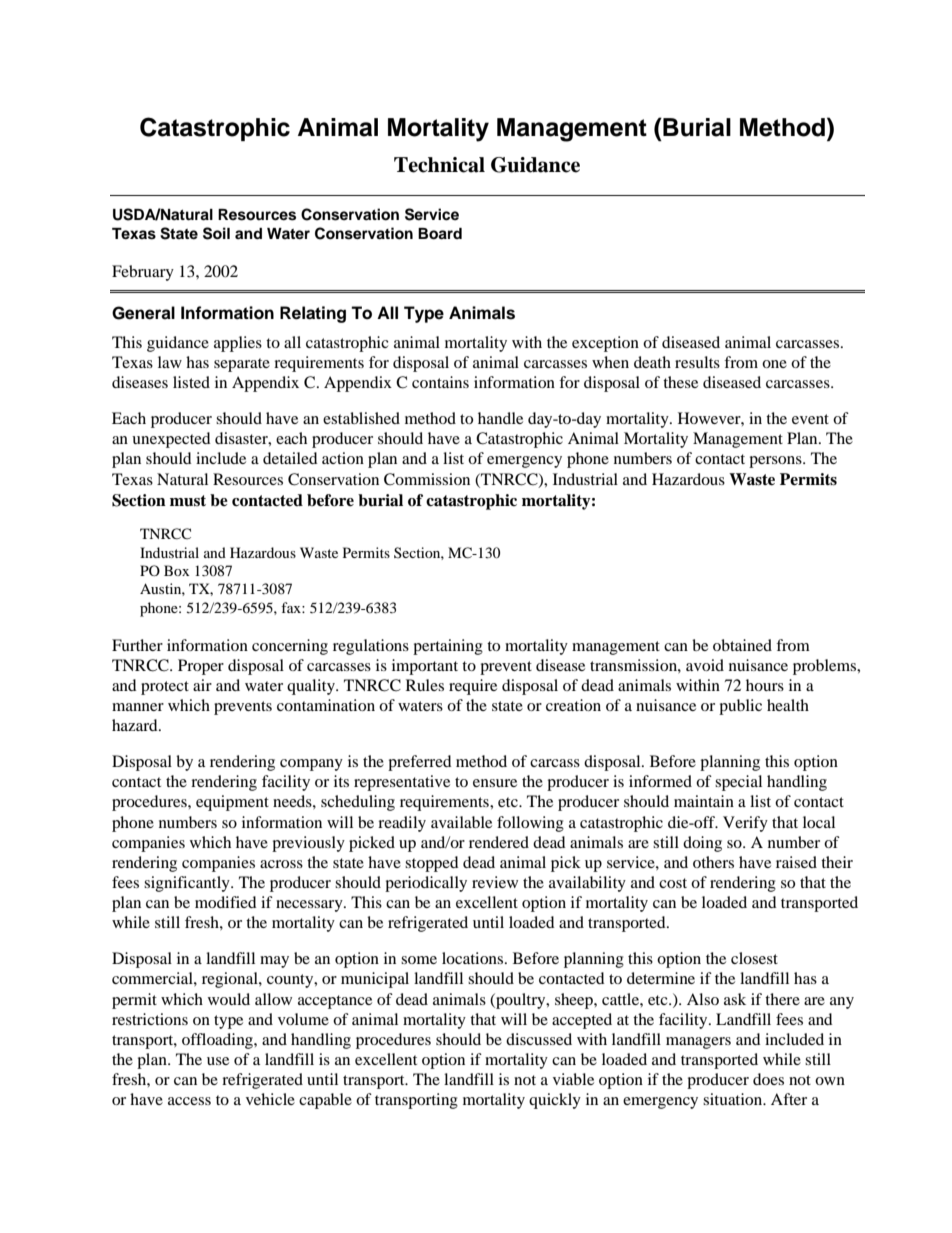 This document has height=1233, width=952. I want to click on use, so click(218, 1061).
